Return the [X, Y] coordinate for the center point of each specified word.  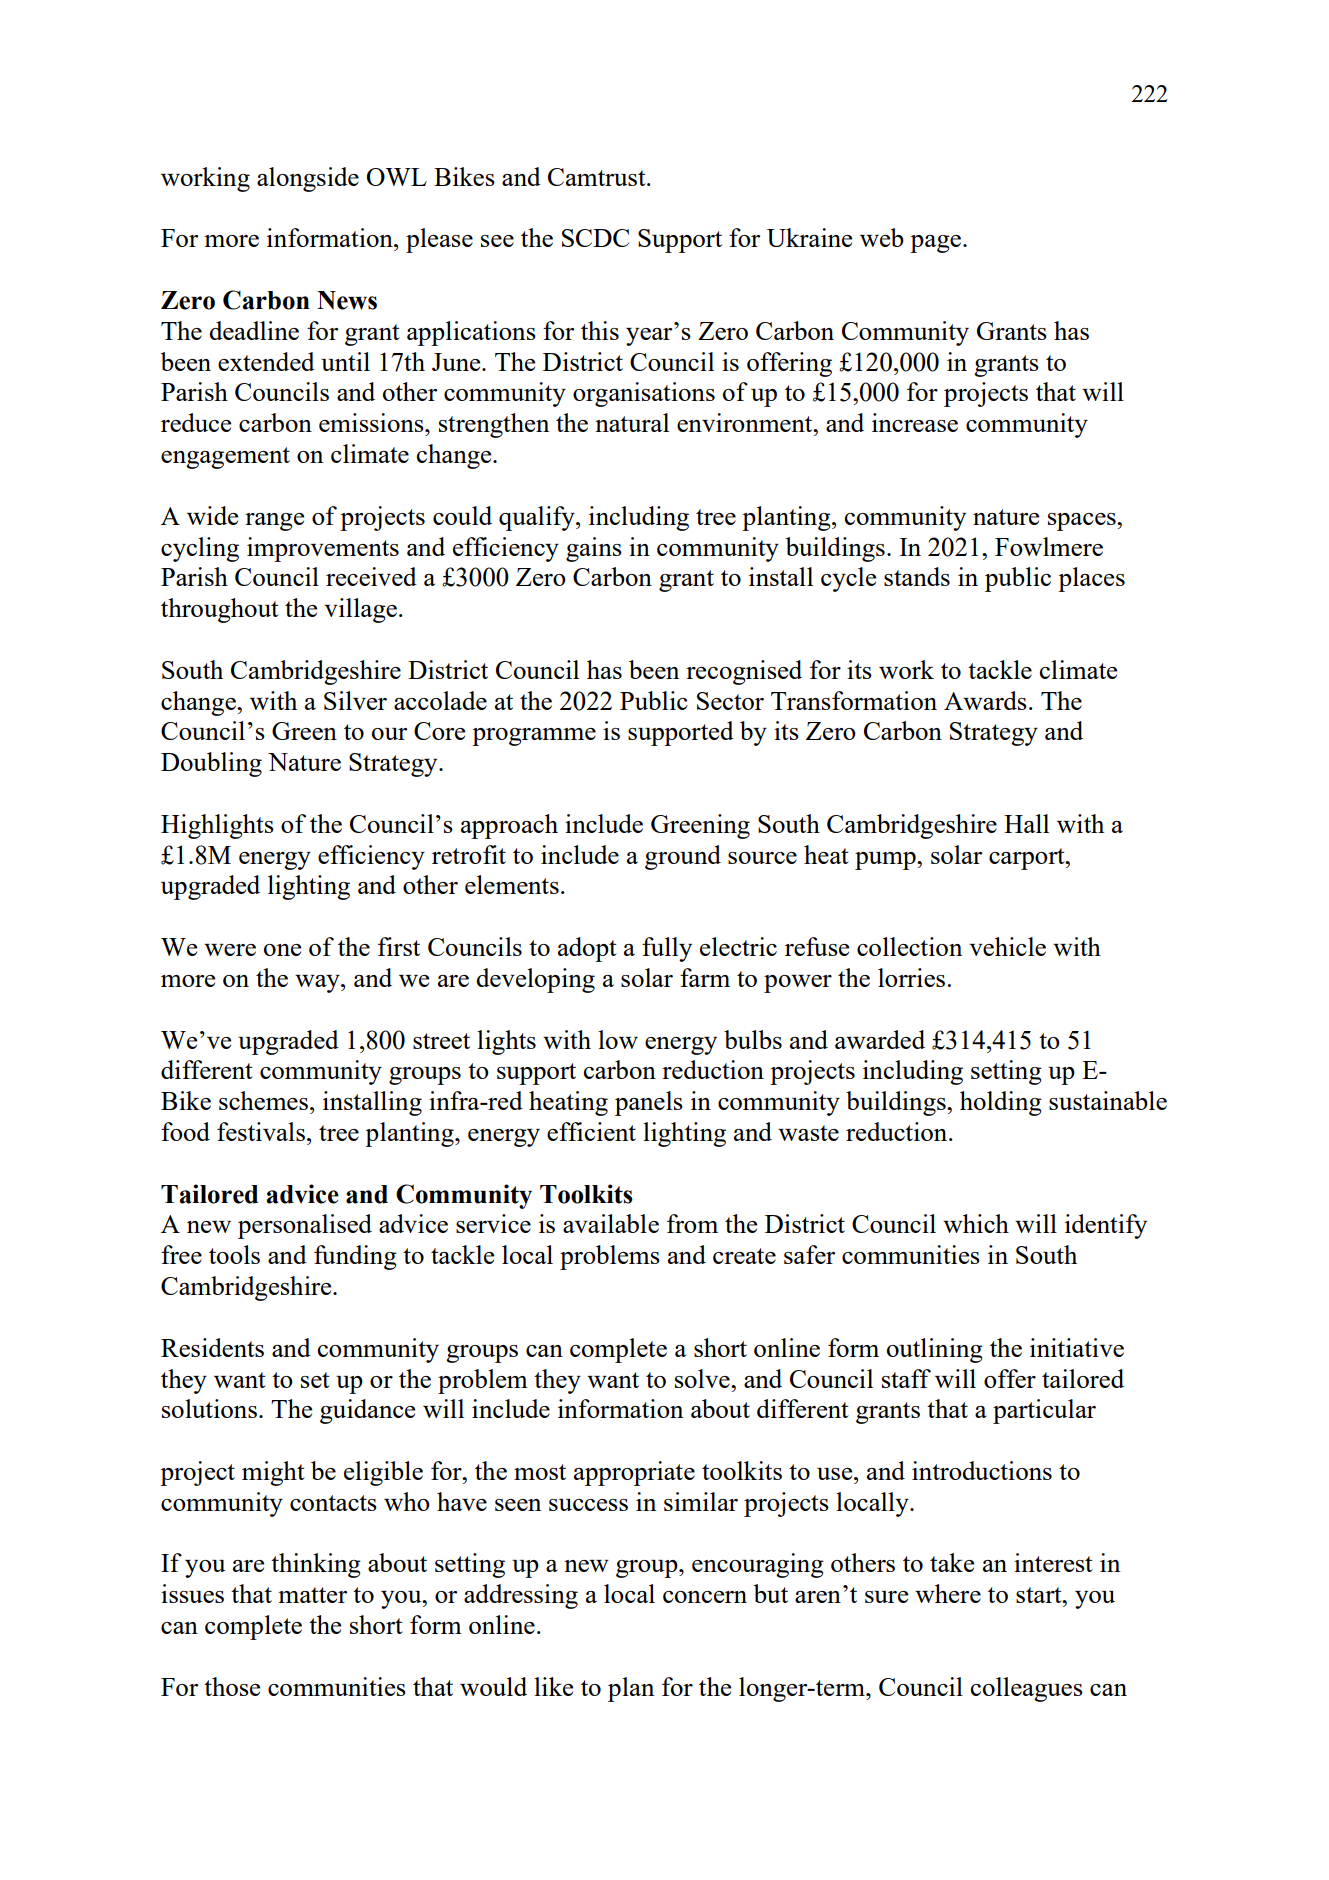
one [282, 950]
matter [312, 1595]
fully [667, 949]
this [600, 330]
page [935, 244]
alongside [308, 179]
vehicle [1007, 946]
